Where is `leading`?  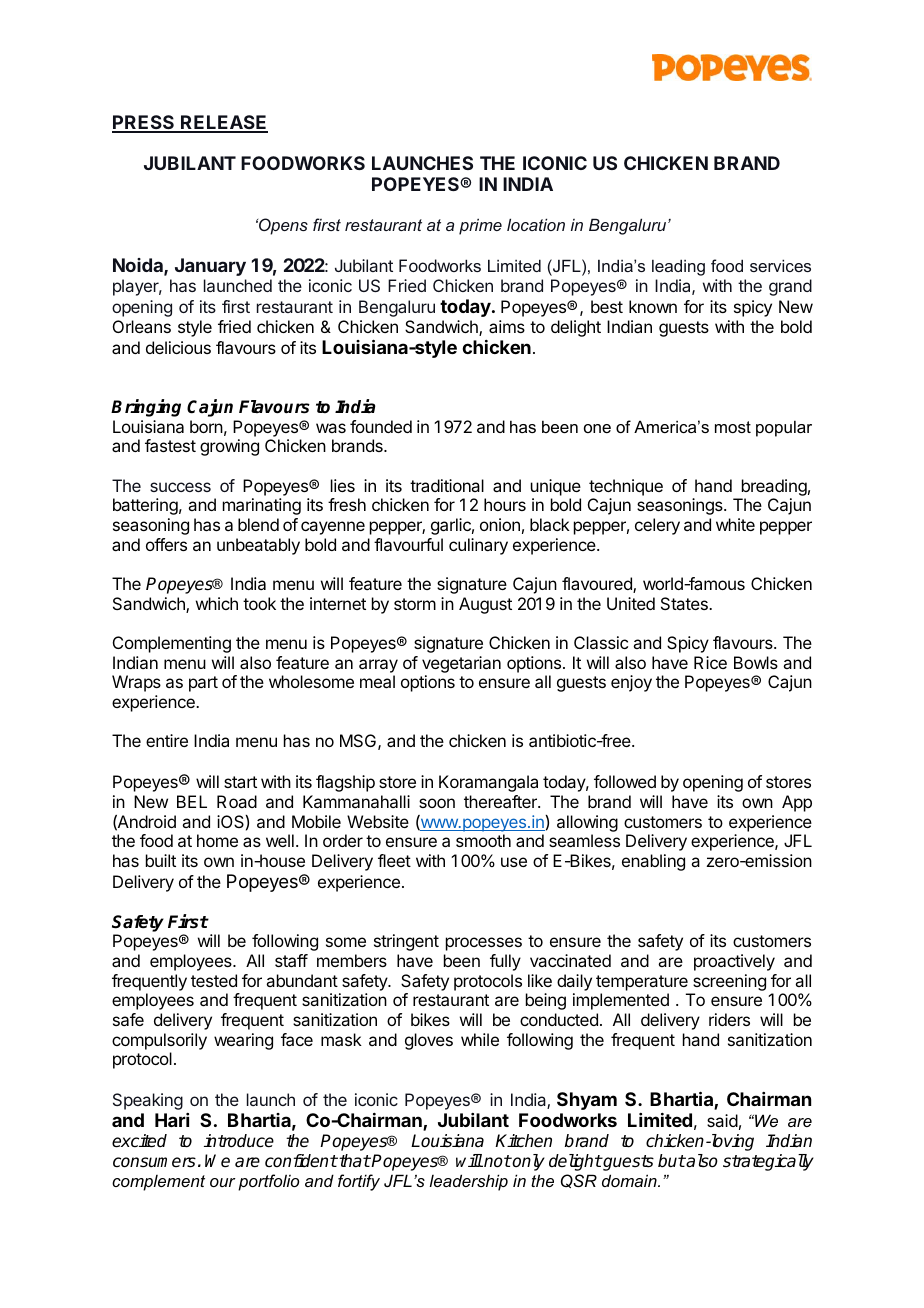
leading is located at coordinates (678, 267).
